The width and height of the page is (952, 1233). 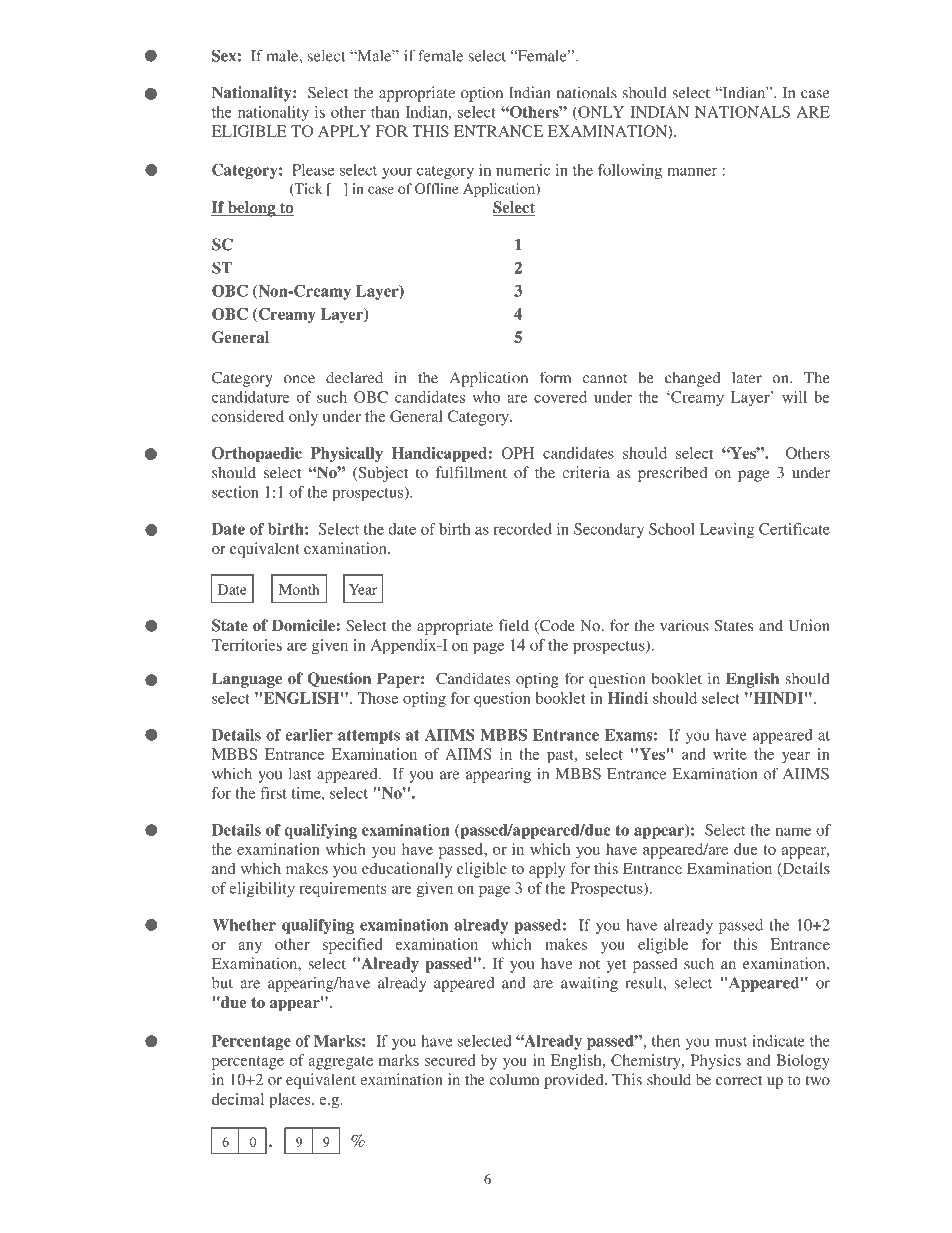 What do you see at coordinates (514, 1079) in the page?
I see `column` at bounding box center [514, 1079].
